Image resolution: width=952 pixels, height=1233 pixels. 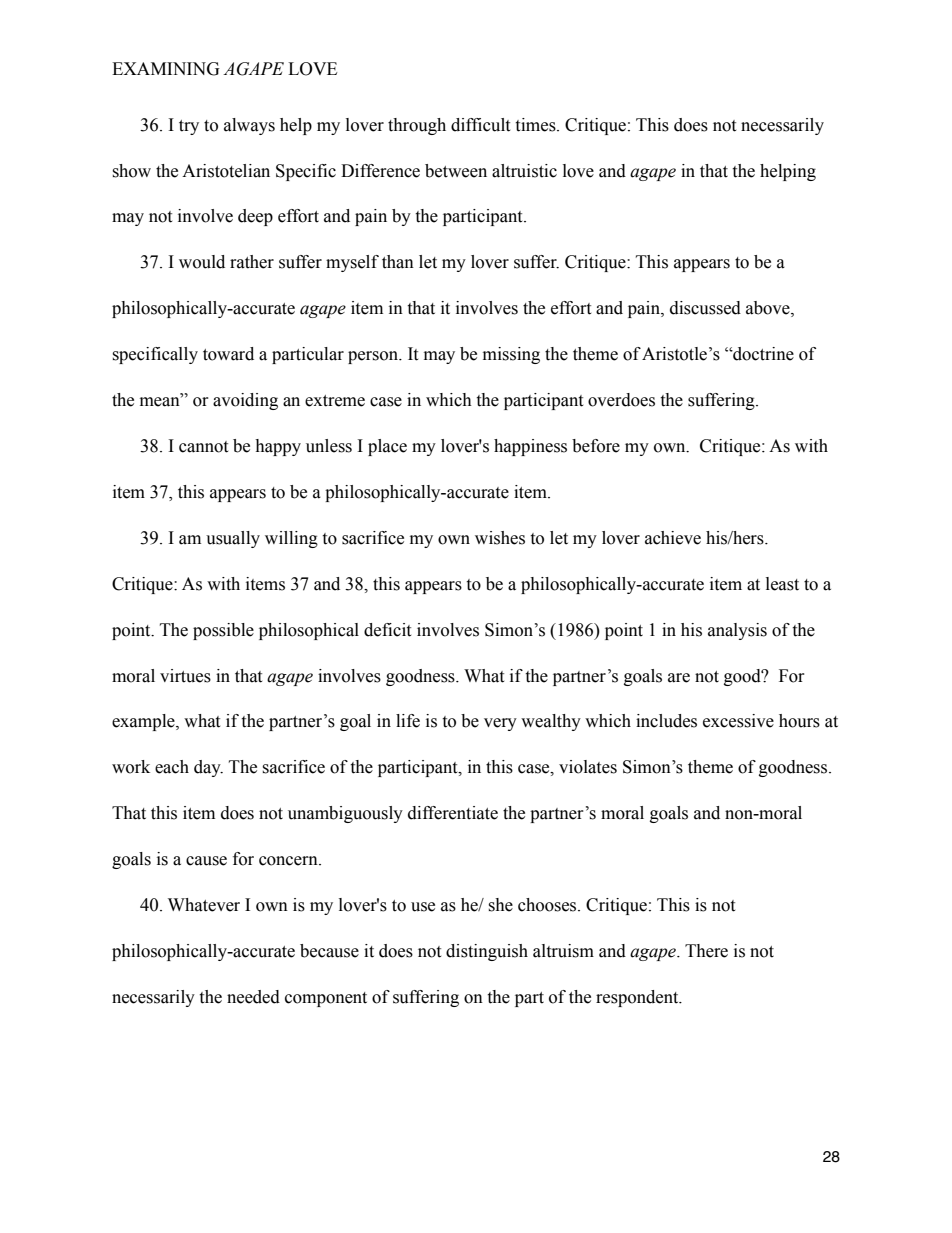 I want to click on distinguish, so click(x=487, y=952).
